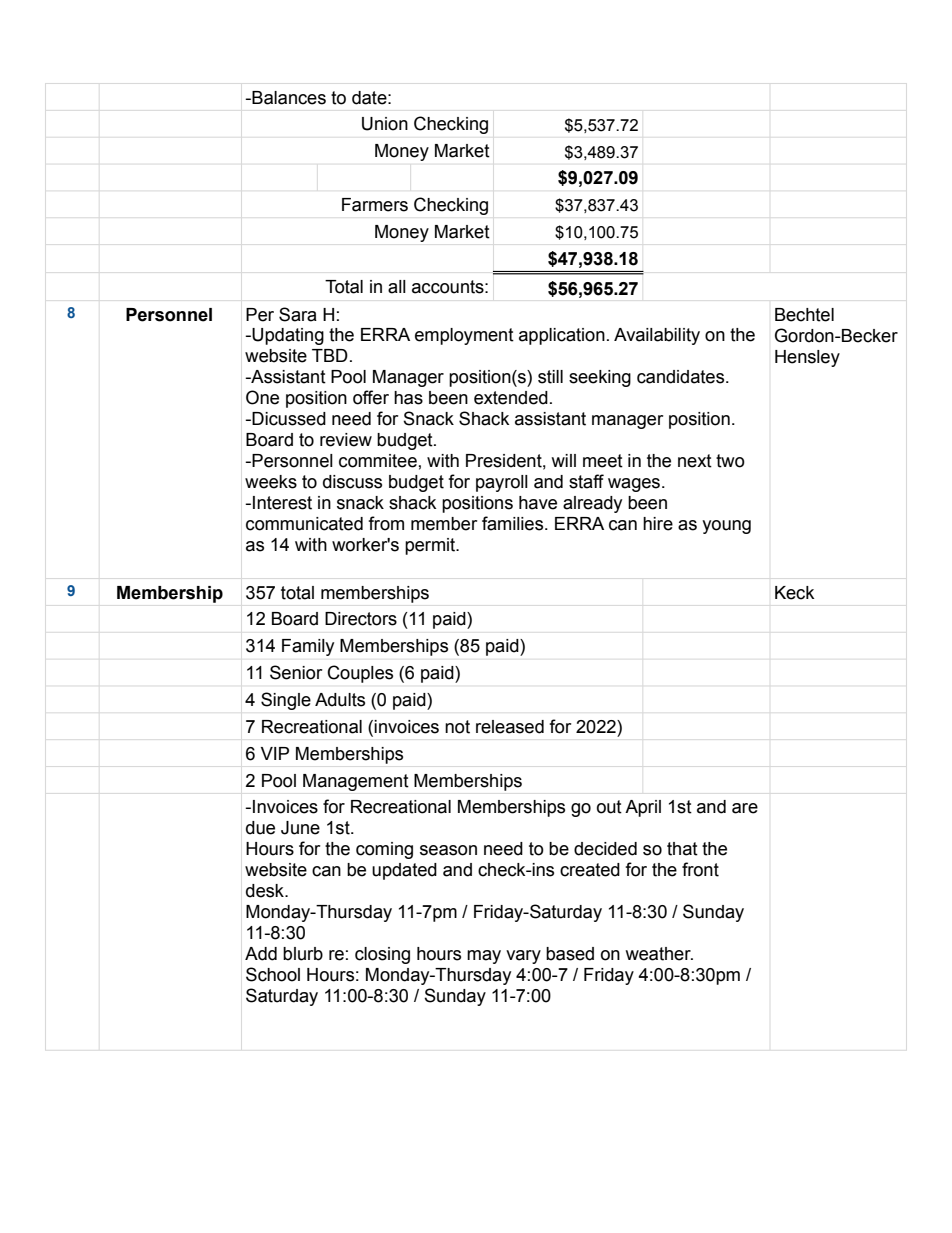  What do you see at coordinates (804, 315) in the screenshot?
I see `Bechtel` at bounding box center [804, 315].
